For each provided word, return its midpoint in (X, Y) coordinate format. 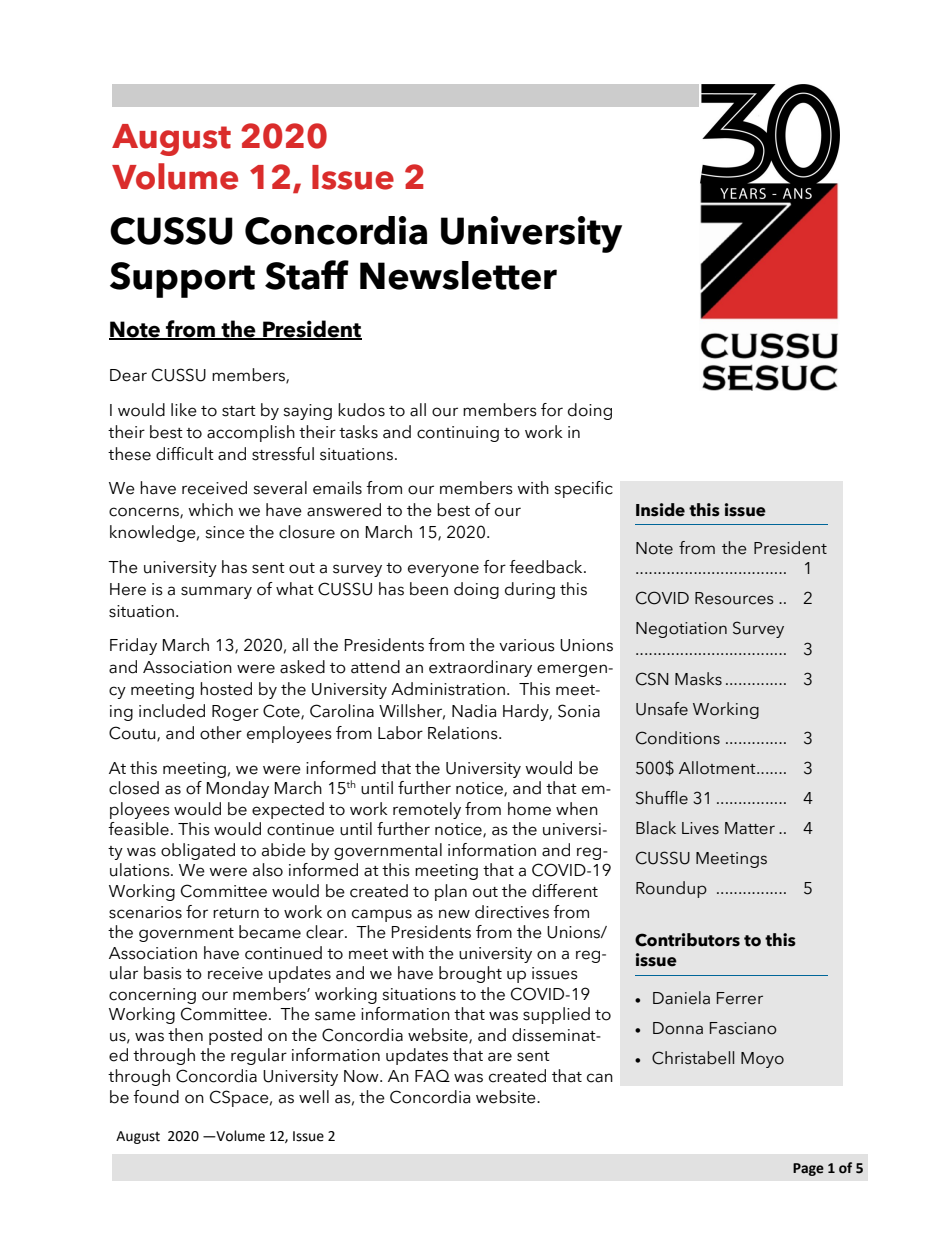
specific (583, 489)
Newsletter (458, 275)
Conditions (678, 738)
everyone (443, 570)
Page (808, 1169)
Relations (464, 733)
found (156, 1097)
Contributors (687, 940)
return (236, 913)
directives (512, 912)
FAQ (432, 1075)
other (221, 733)
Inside (660, 510)
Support (182, 280)
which (210, 510)
